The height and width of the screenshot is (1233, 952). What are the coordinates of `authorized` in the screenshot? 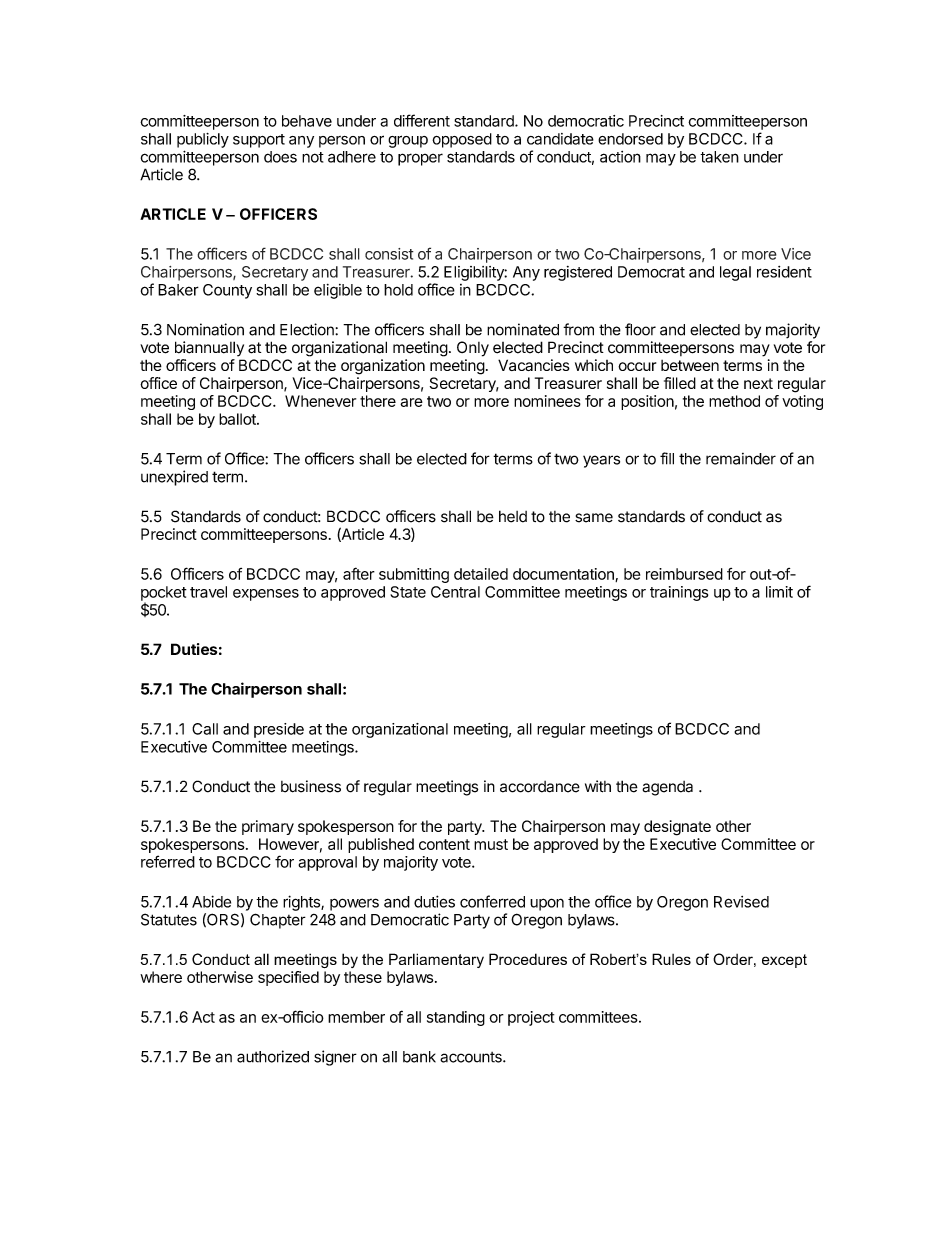 It's located at (273, 1056).
